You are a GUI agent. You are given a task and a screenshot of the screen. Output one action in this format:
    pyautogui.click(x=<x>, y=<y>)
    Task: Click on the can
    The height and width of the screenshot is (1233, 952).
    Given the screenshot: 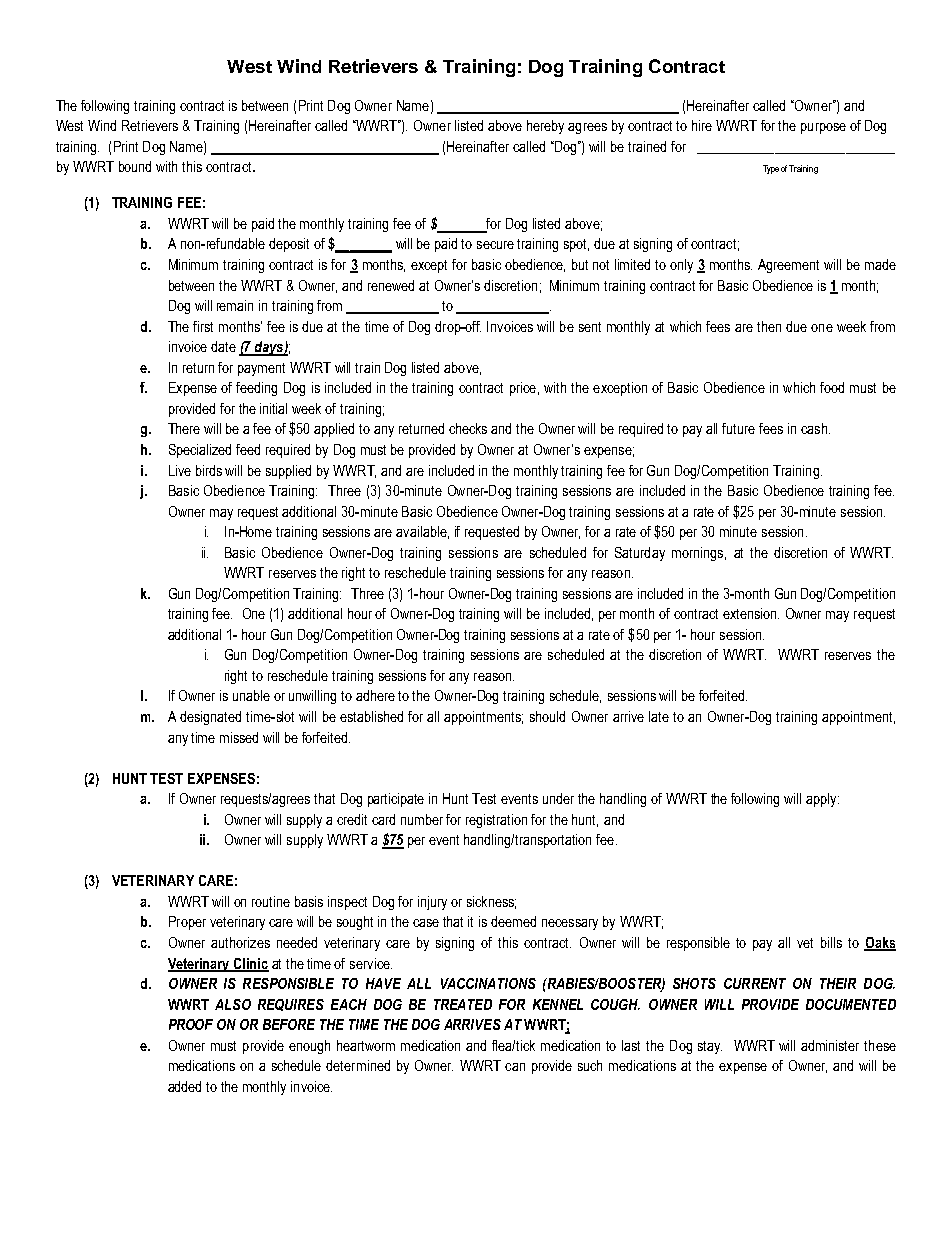 What is the action you would take?
    pyautogui.click(x=515, y=1067)
